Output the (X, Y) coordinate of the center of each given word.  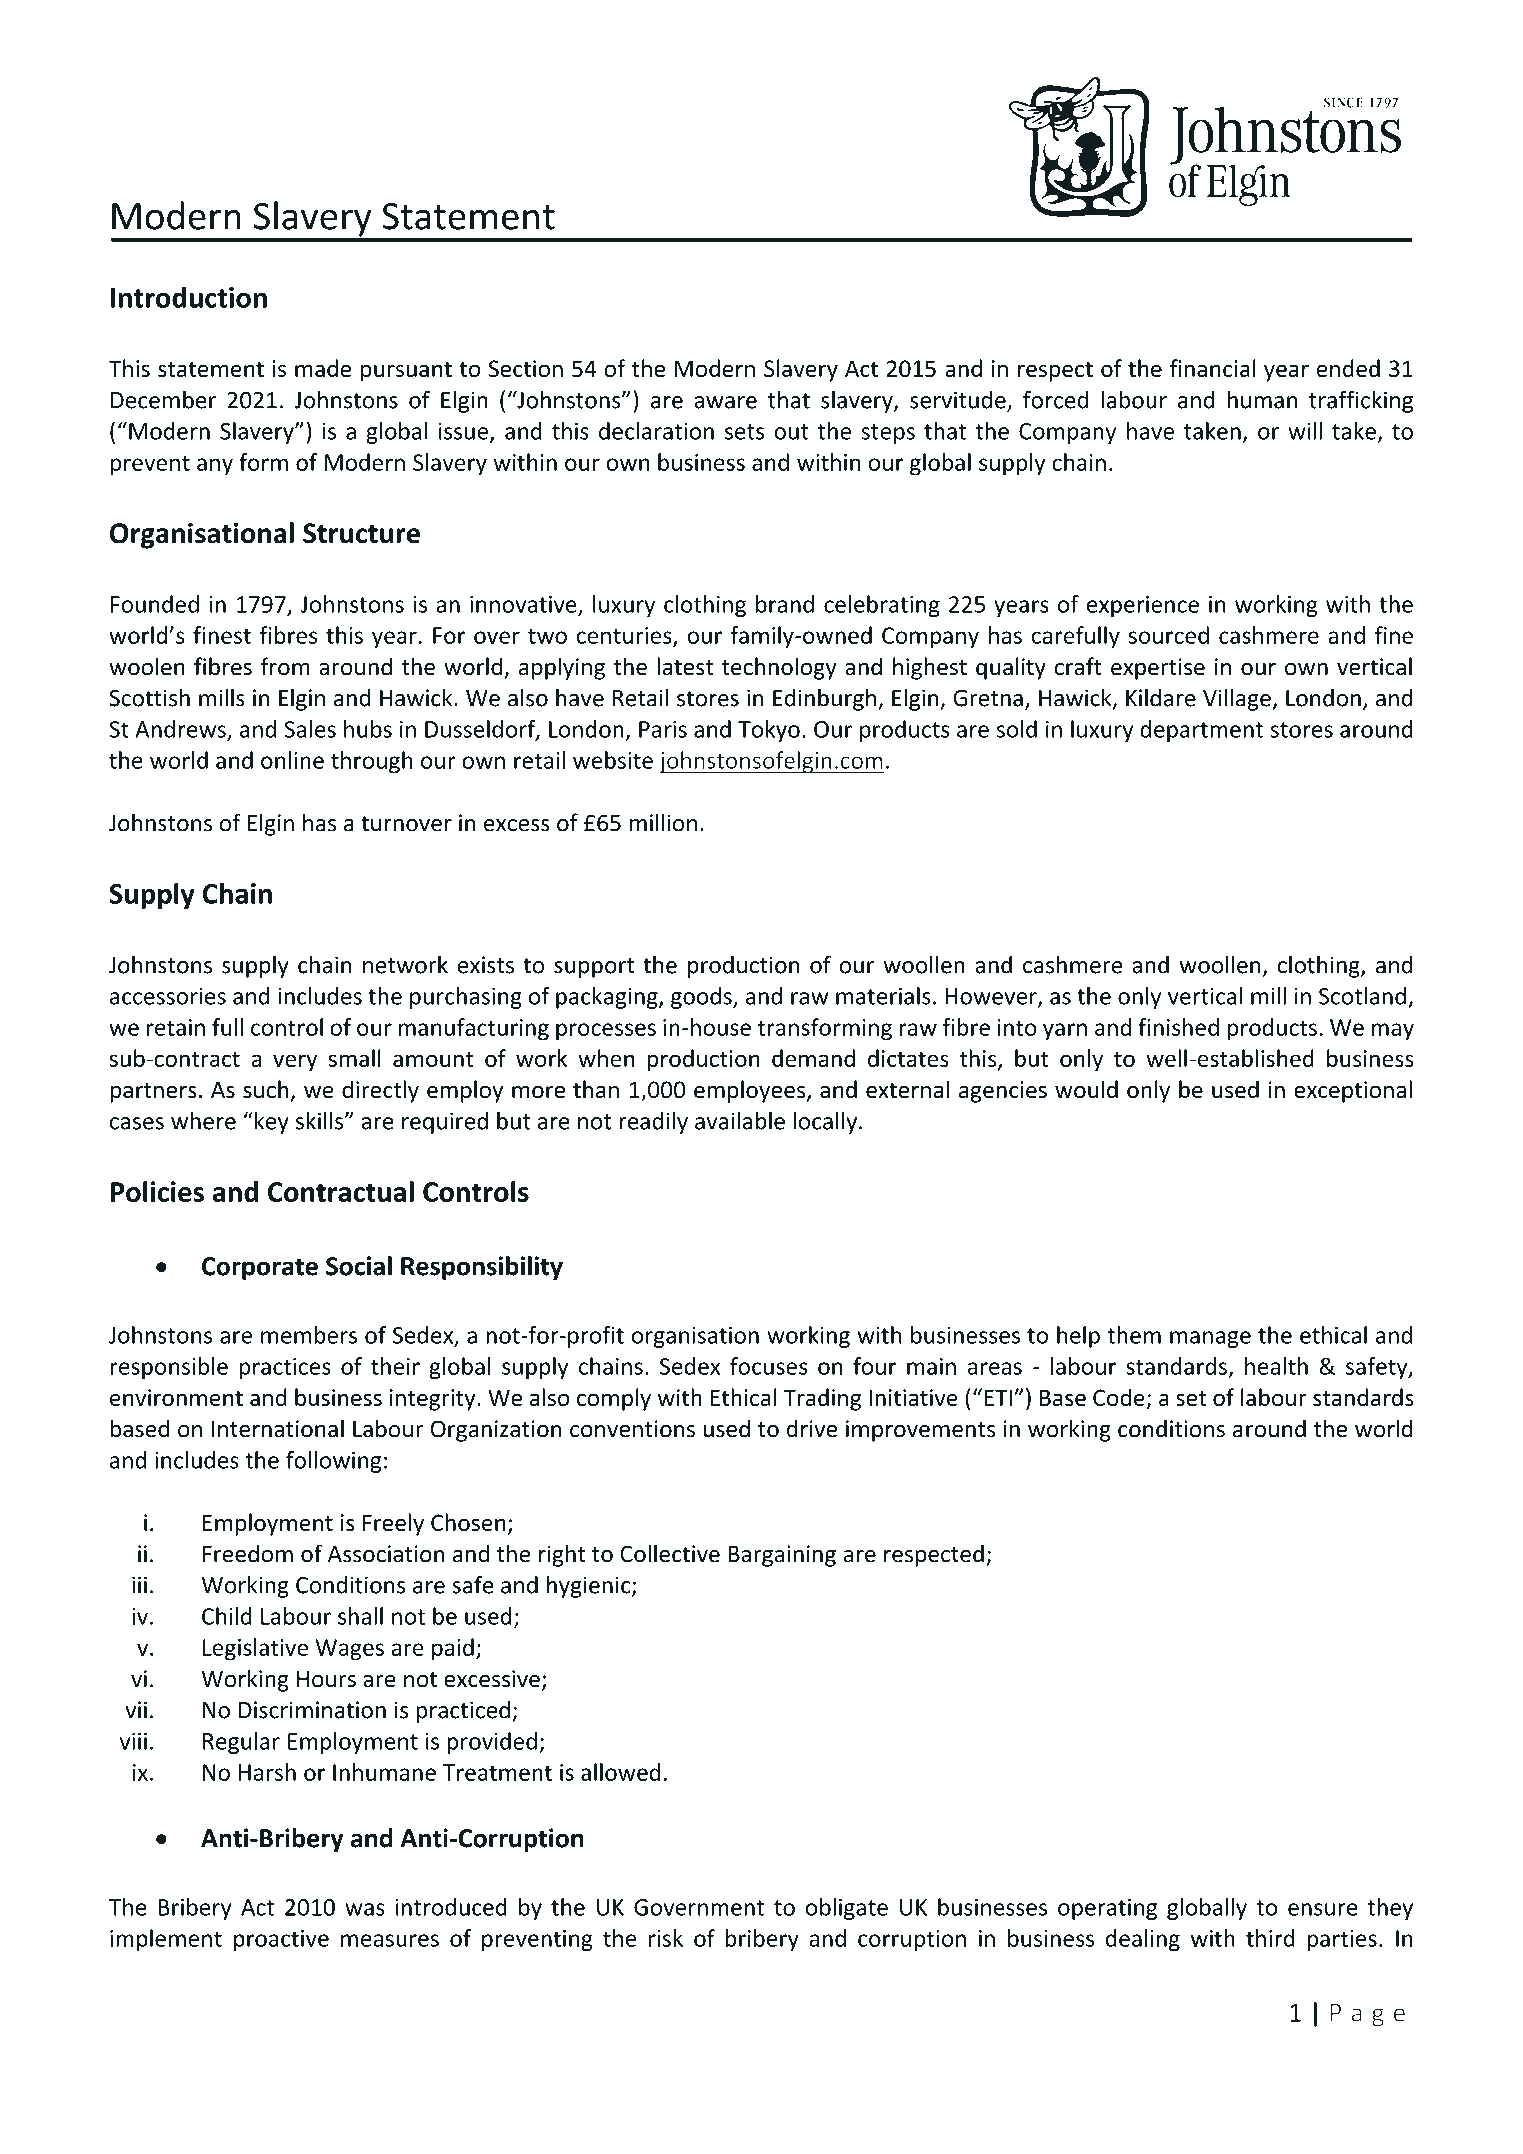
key (272, 1123)
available (740, 1121)
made (323, 368)
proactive (281, 1940)
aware (725, 402)
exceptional (1353, 1091)
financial (1213, 368)
